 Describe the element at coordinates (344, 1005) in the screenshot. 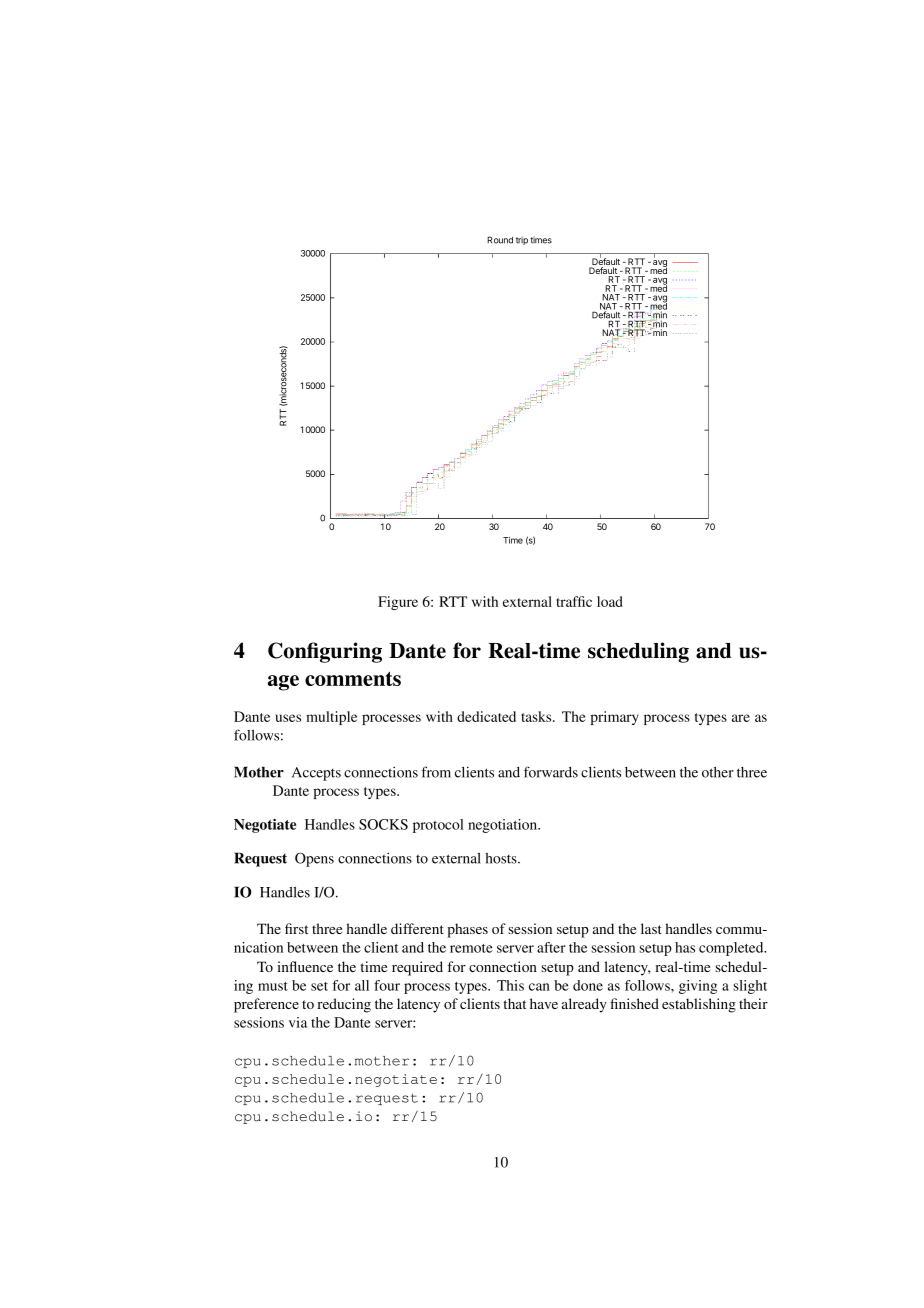

I see `reducing` at that location.
